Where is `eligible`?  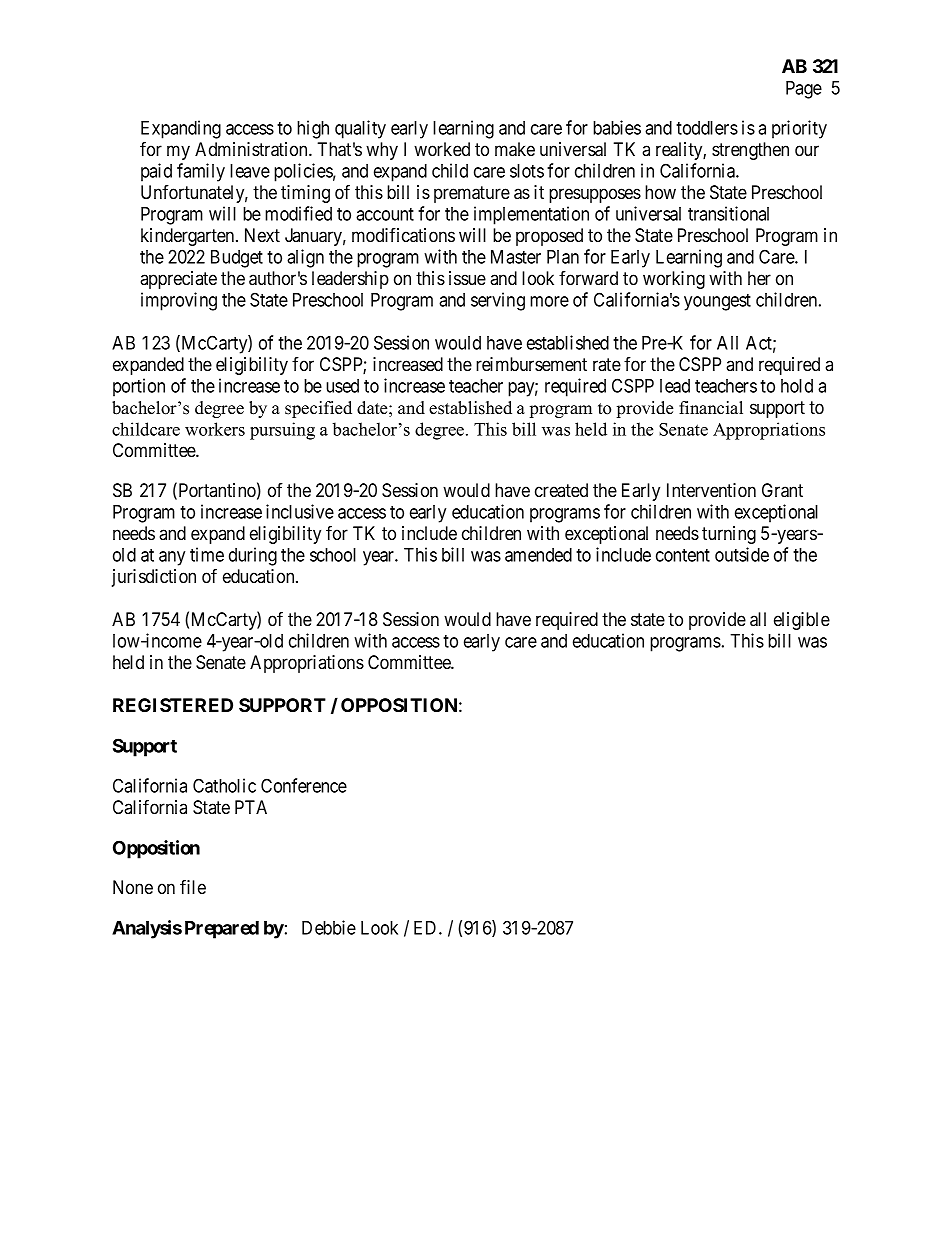 eligible is located at coordinates (802, 621).
